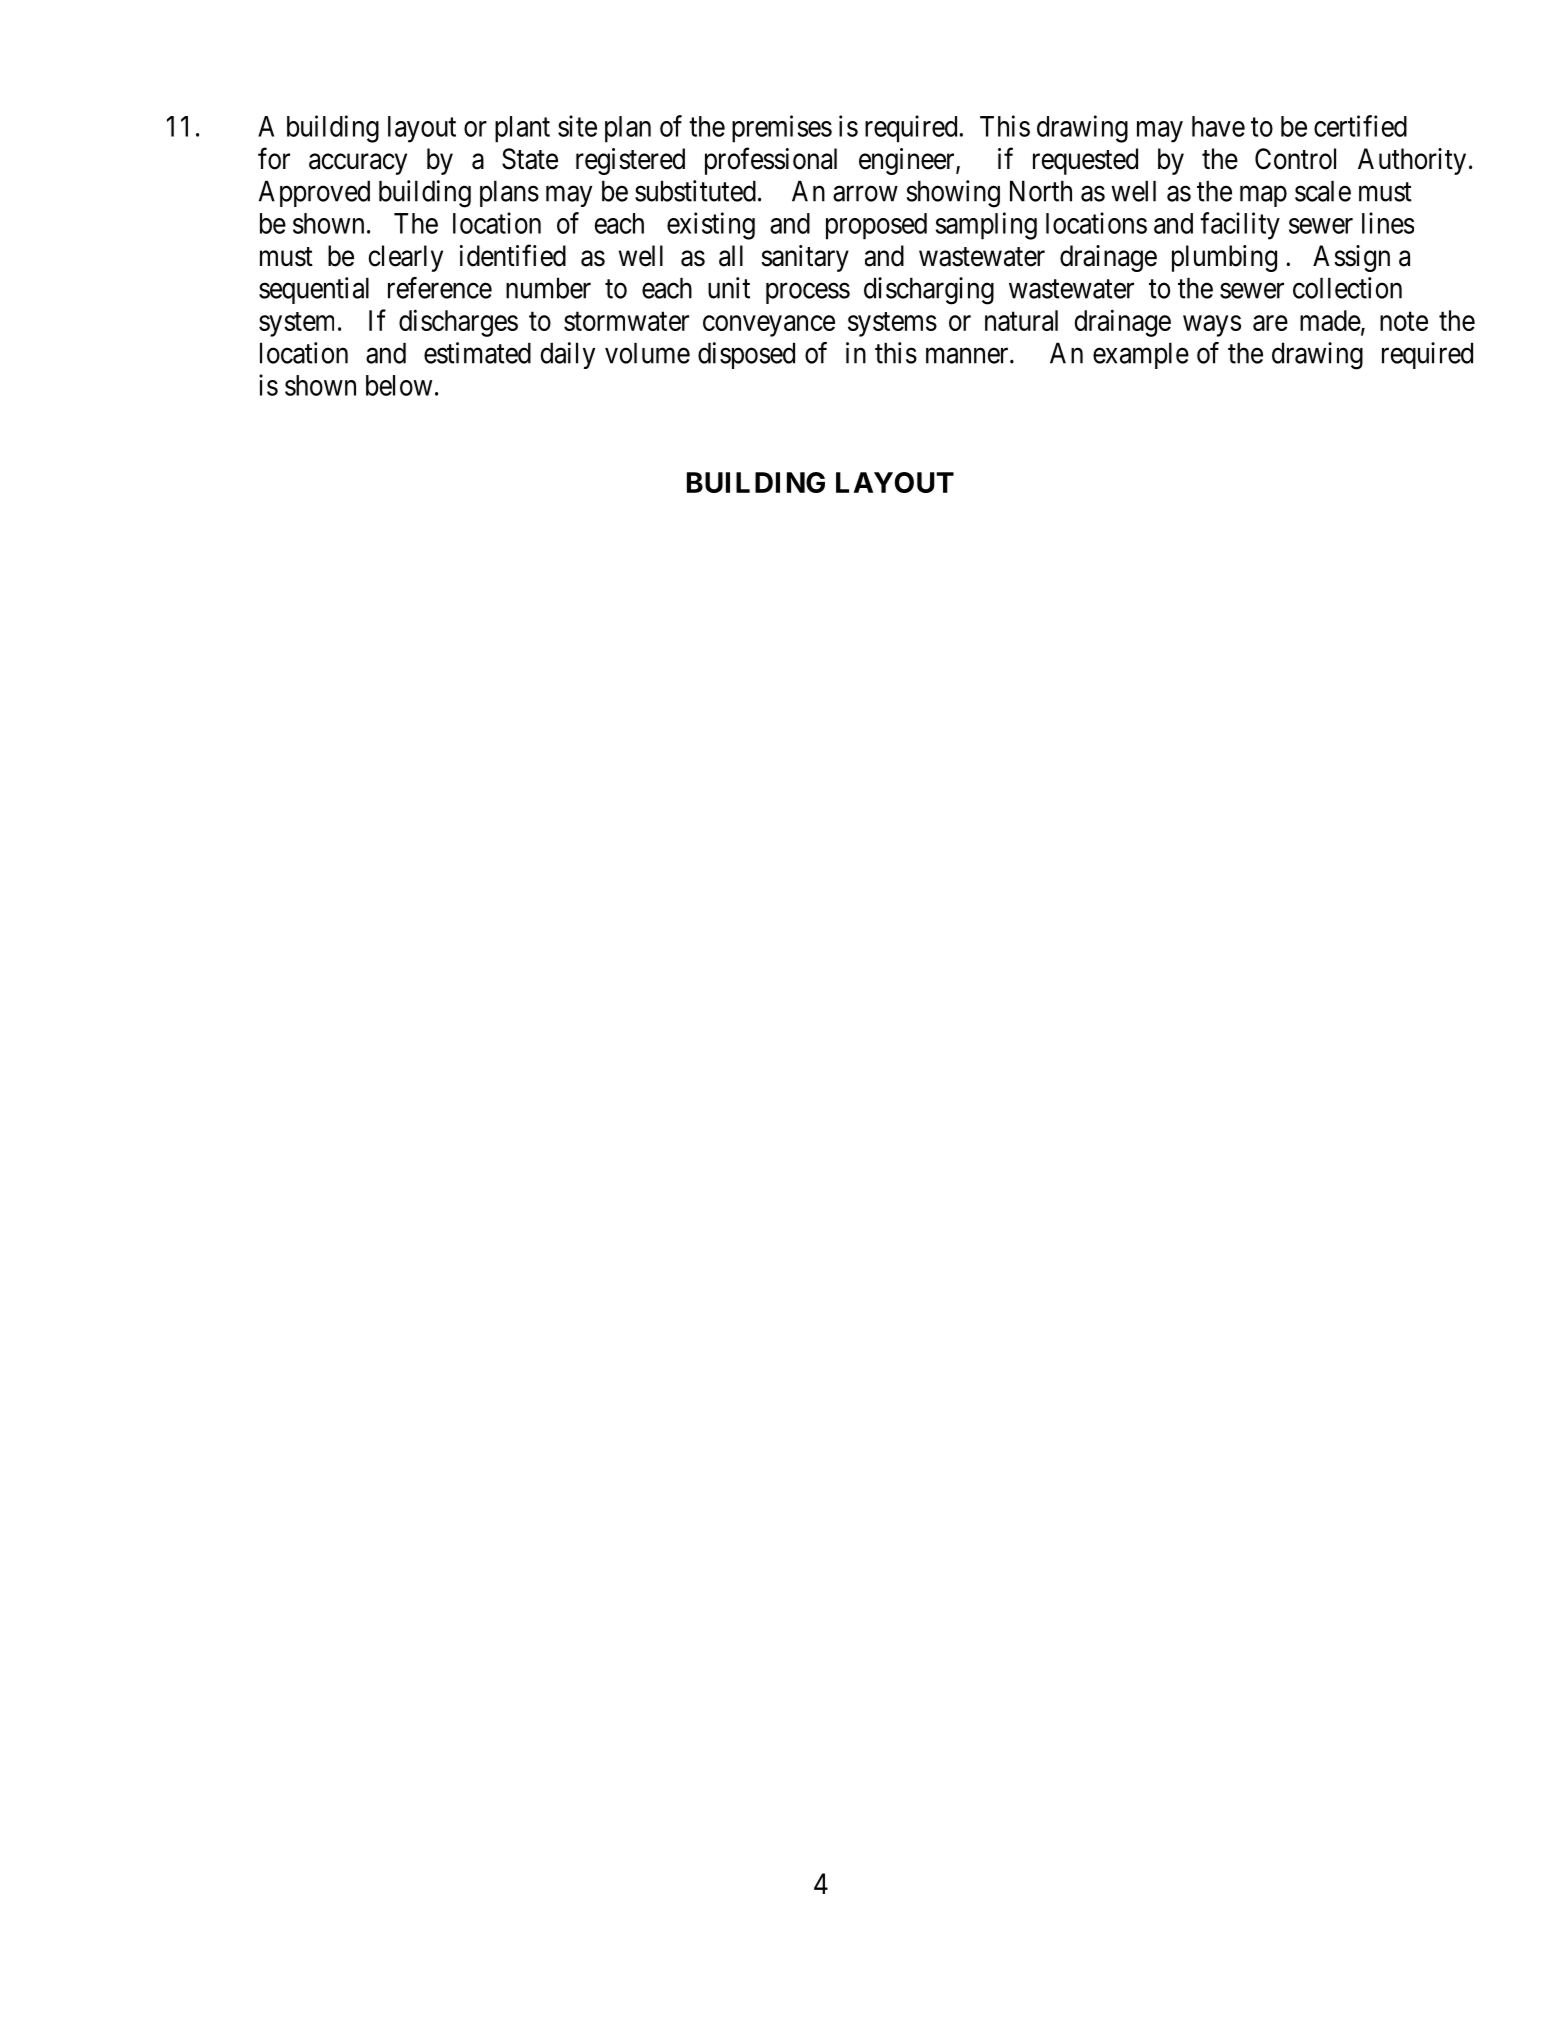 The height and width of the page is (2027, 1566). I want to click on clearly, so click(405, 258).
